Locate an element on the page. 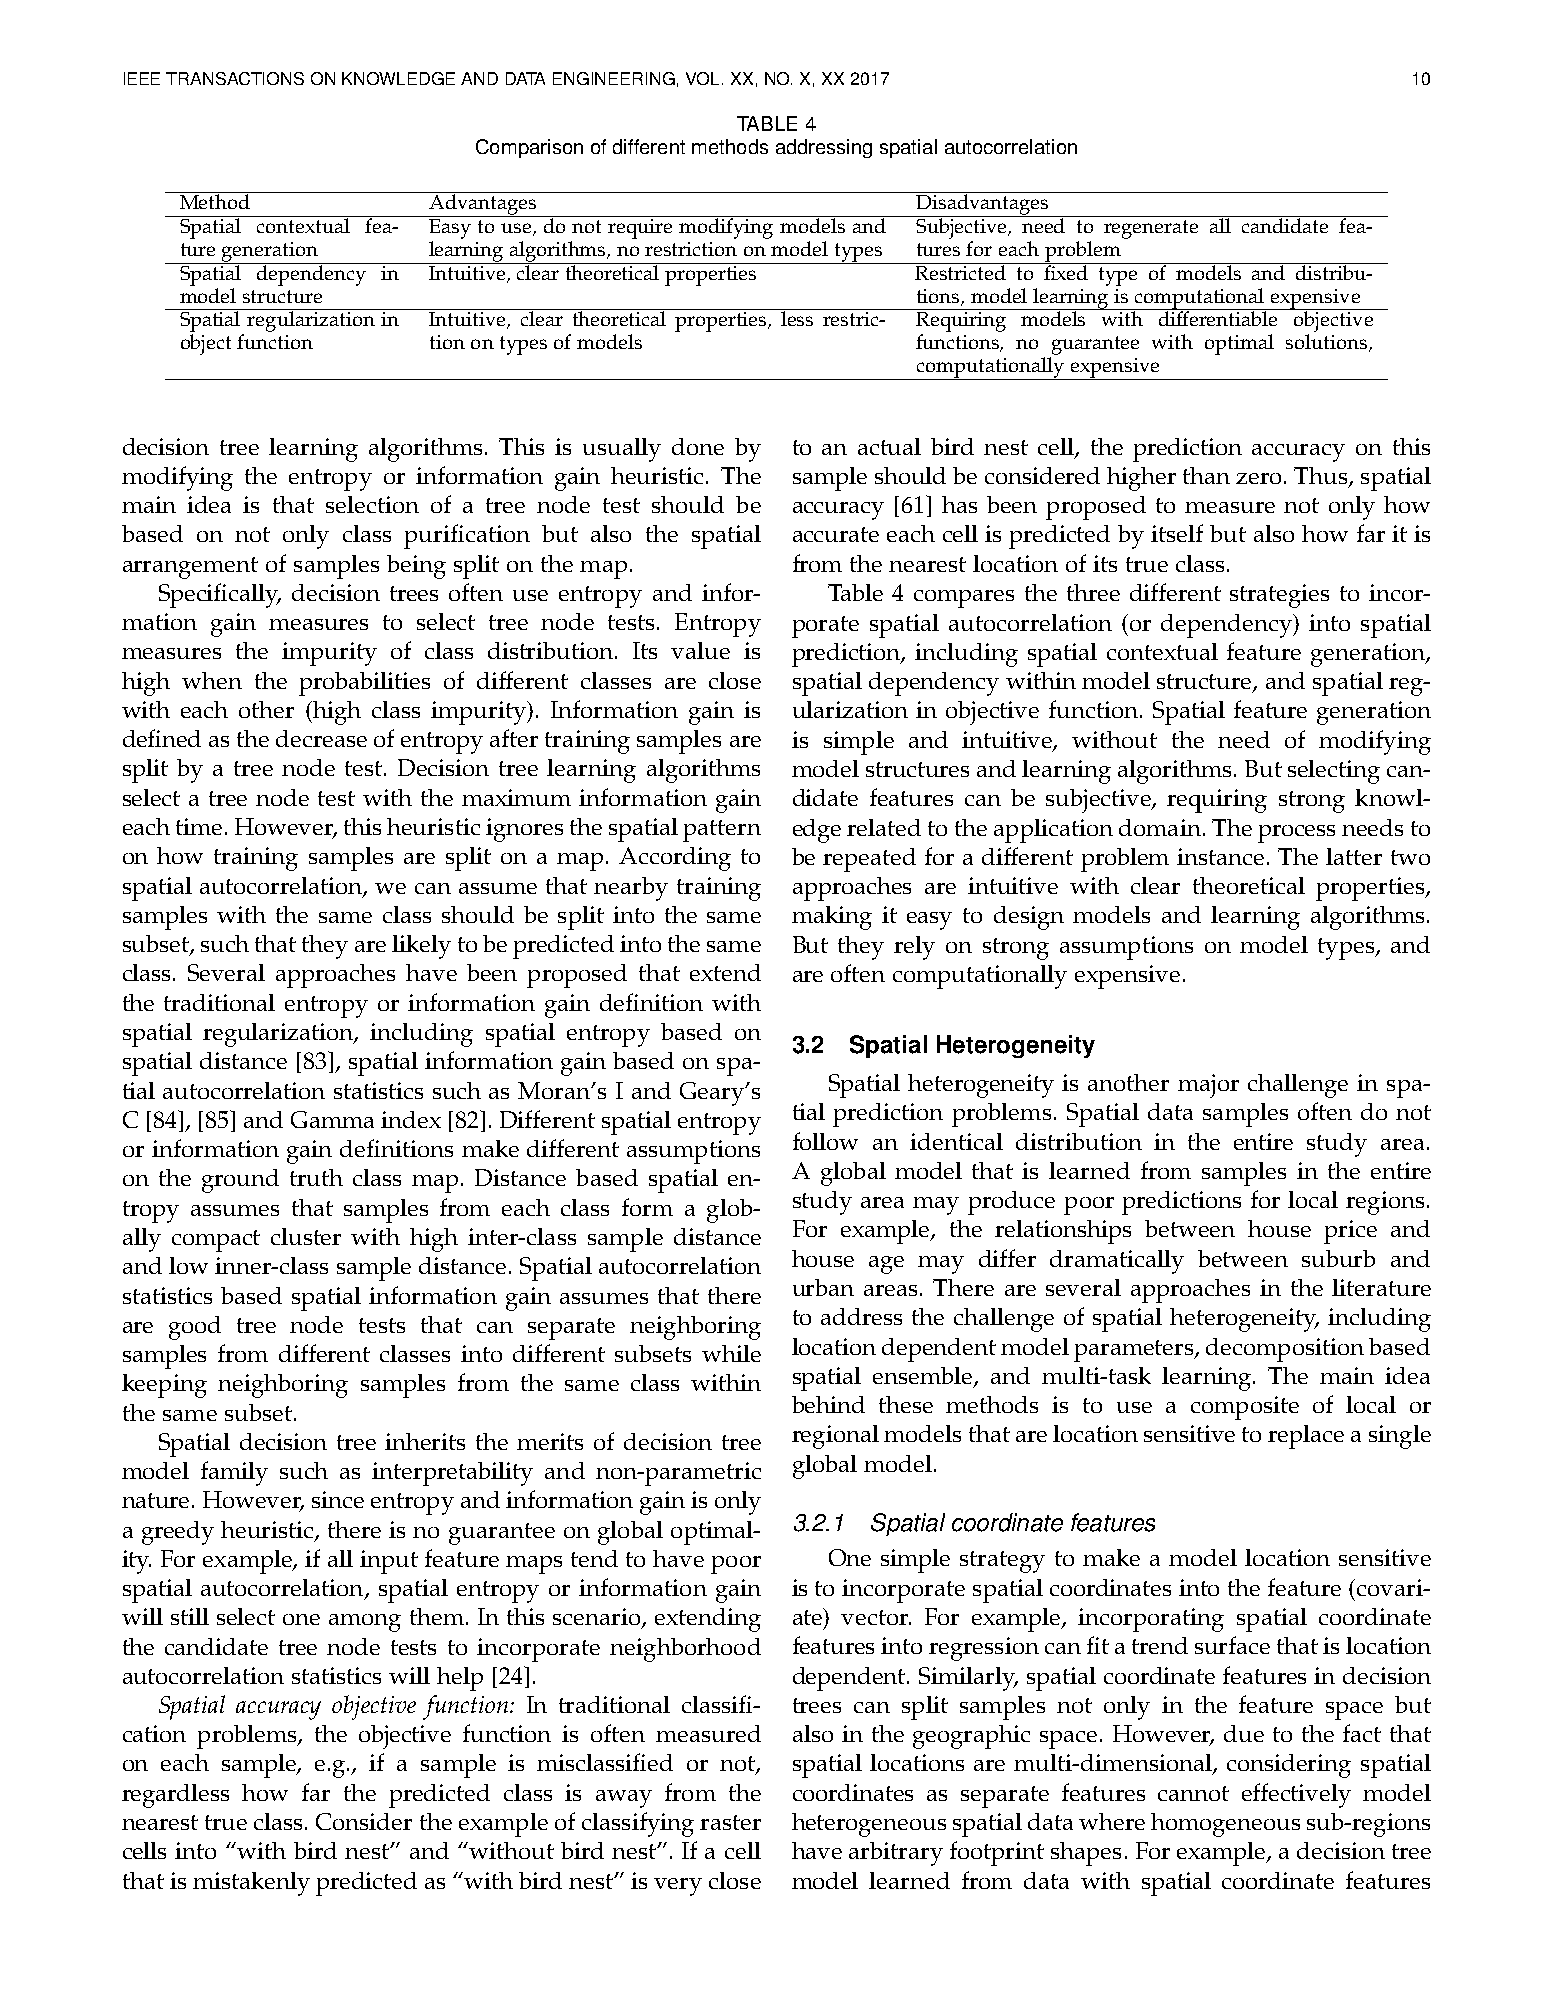 Image resolution: width=1553 pixels, height=2010 pixels. suburb is located at coordinates (1338, 1258).
